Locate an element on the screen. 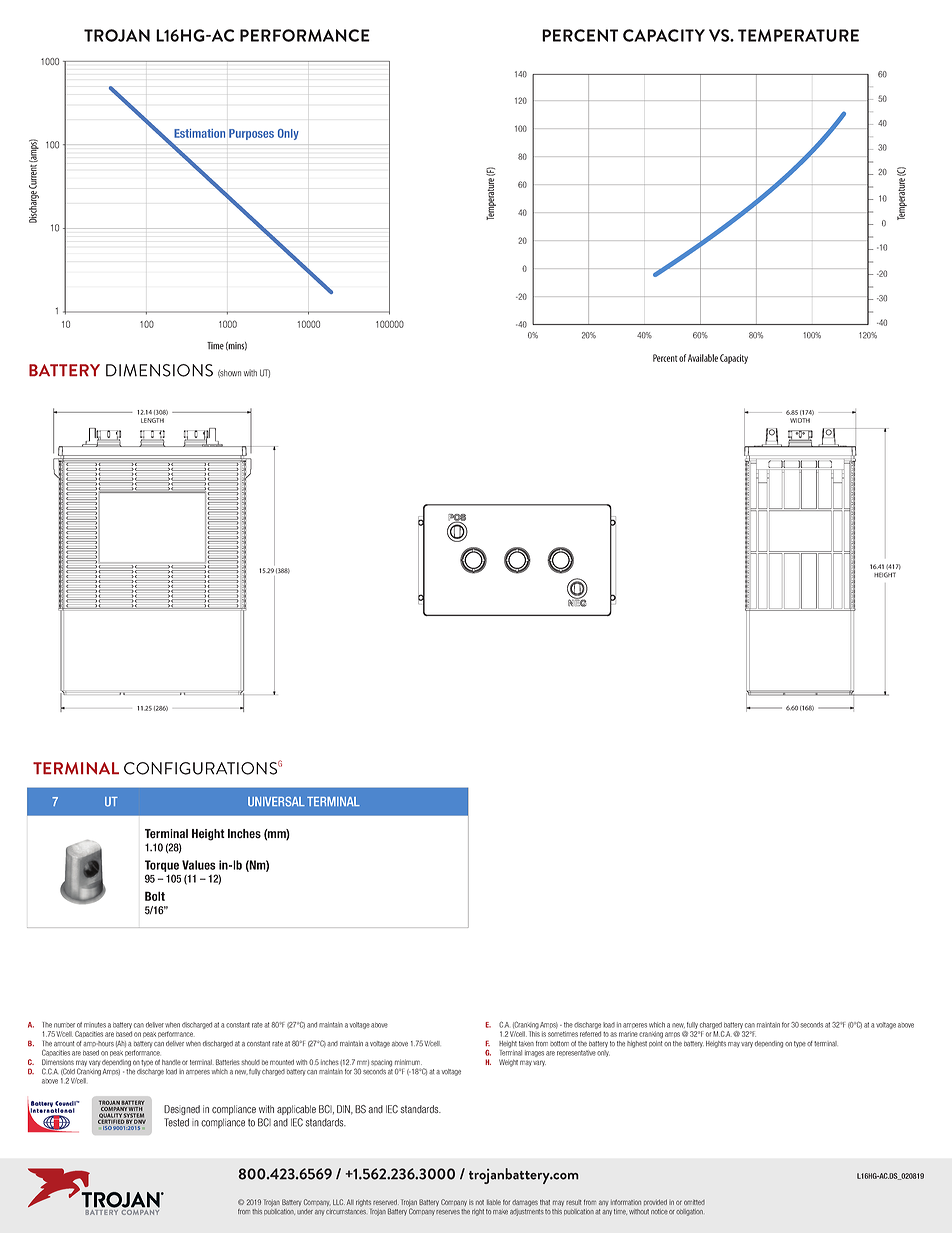  Estimation is located at coordinates (199, 133).
